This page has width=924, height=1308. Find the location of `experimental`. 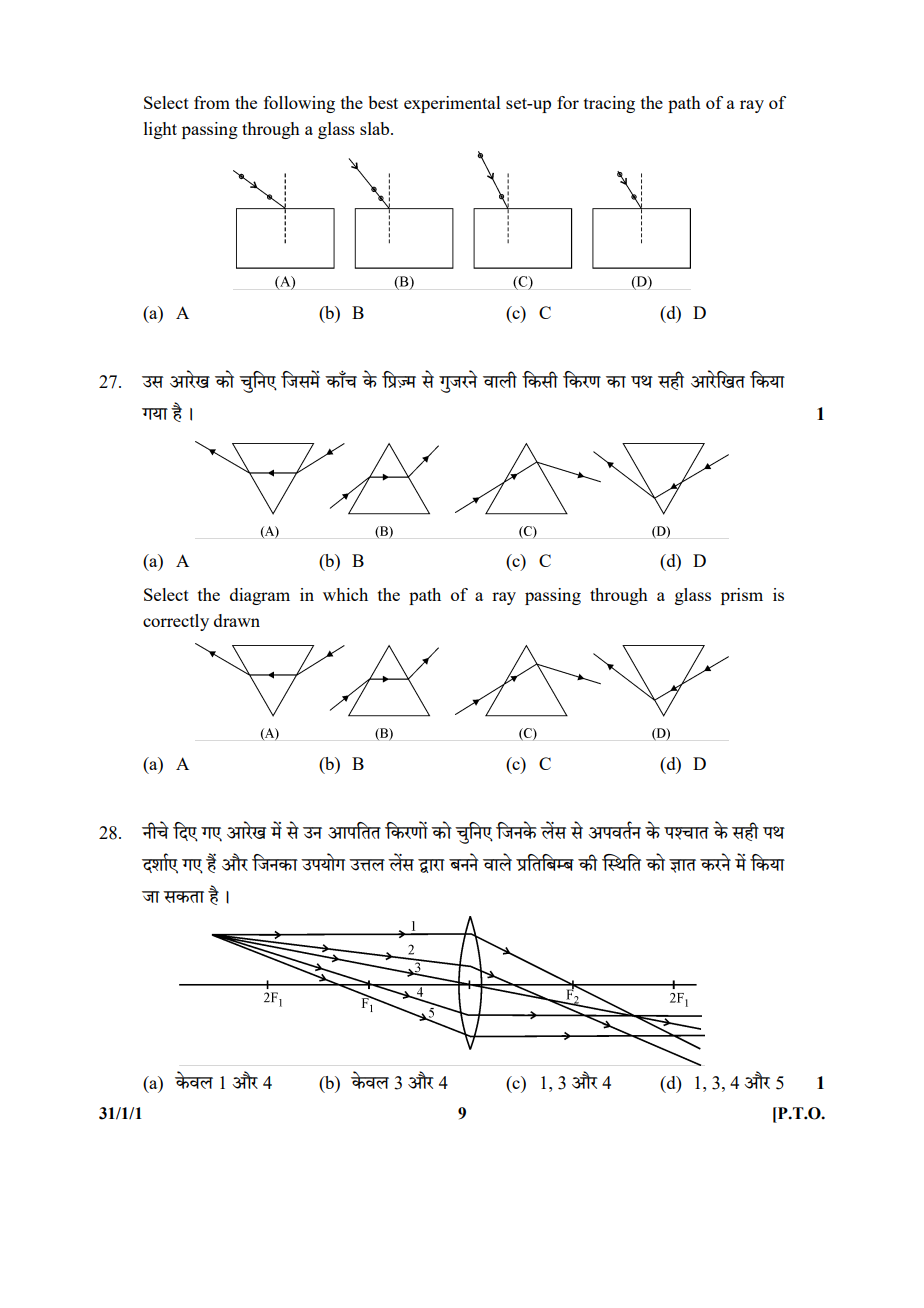

experimental is located at coordinates (452, 104).
